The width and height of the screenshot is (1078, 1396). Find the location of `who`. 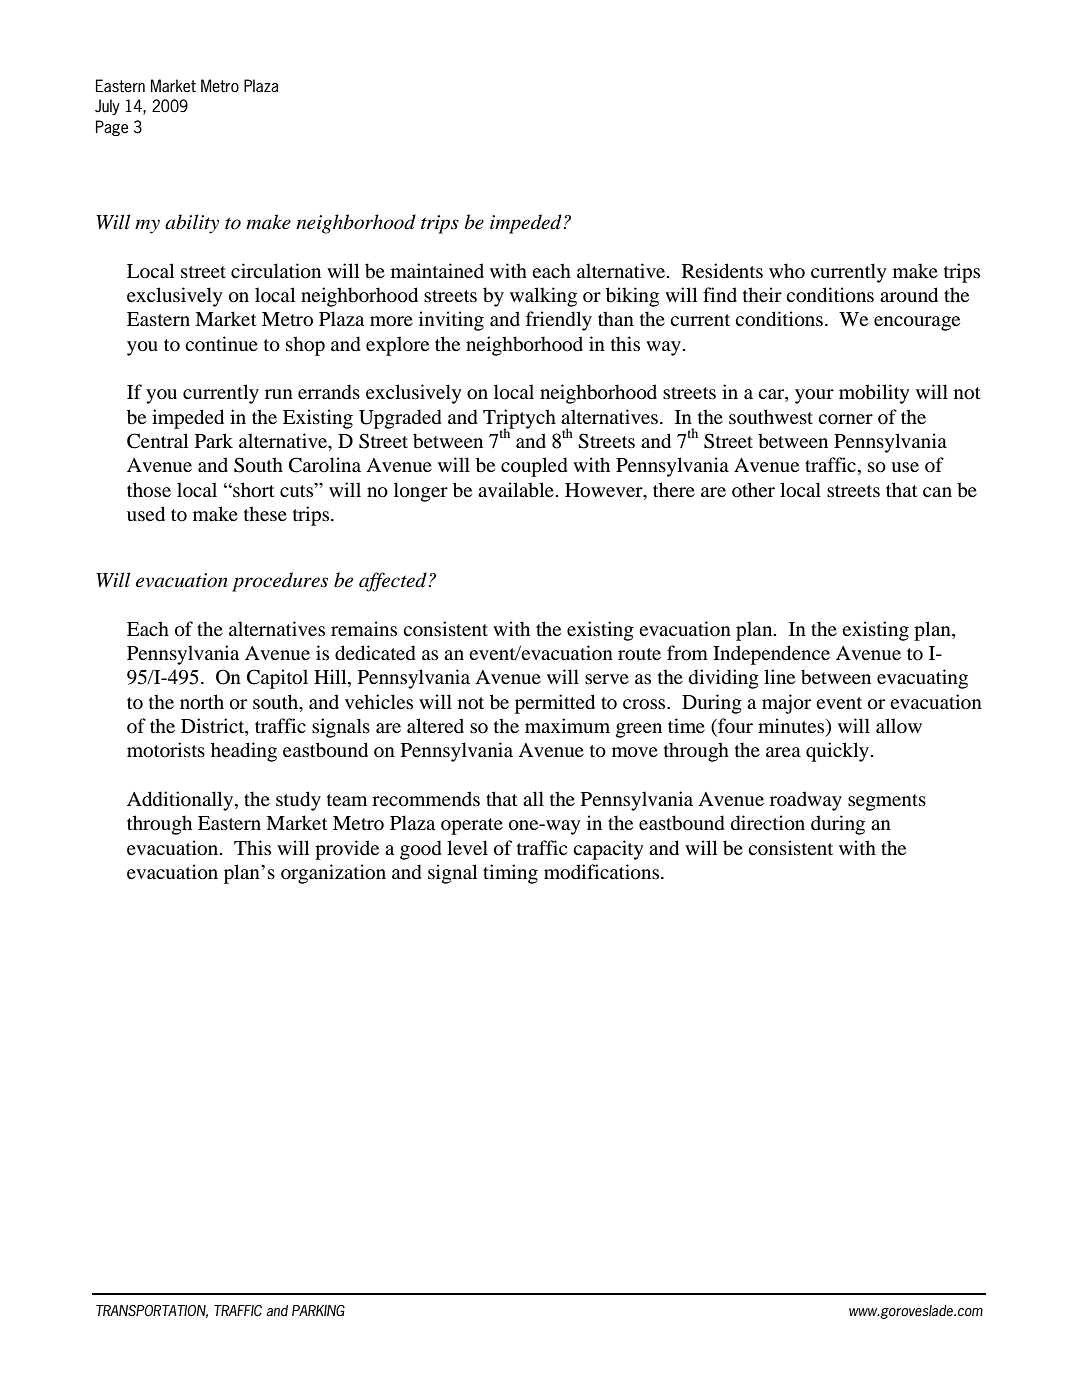

who is located at coordinates (787, 271).
